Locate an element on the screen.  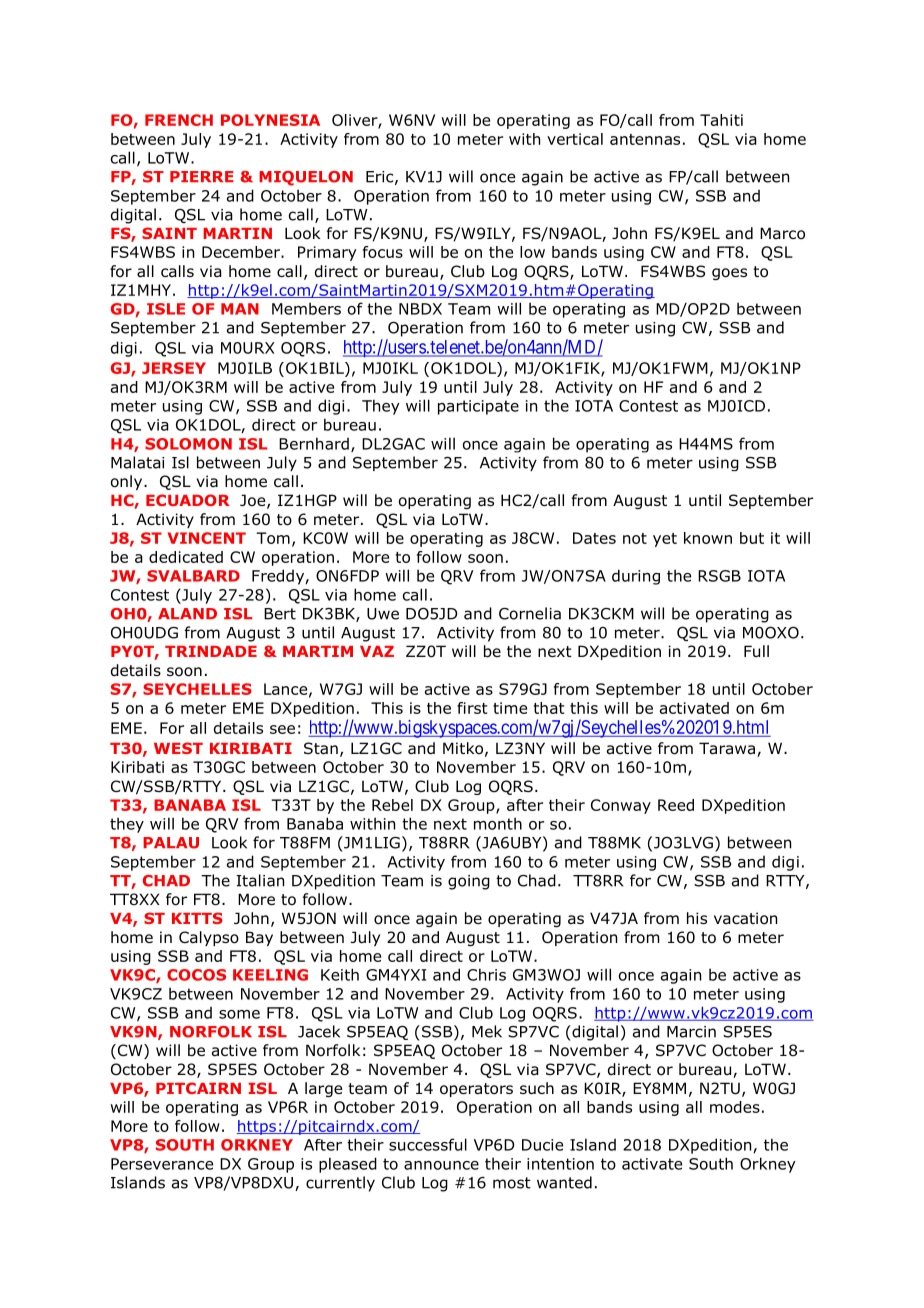
Full is located at coordinates (756, 651).
